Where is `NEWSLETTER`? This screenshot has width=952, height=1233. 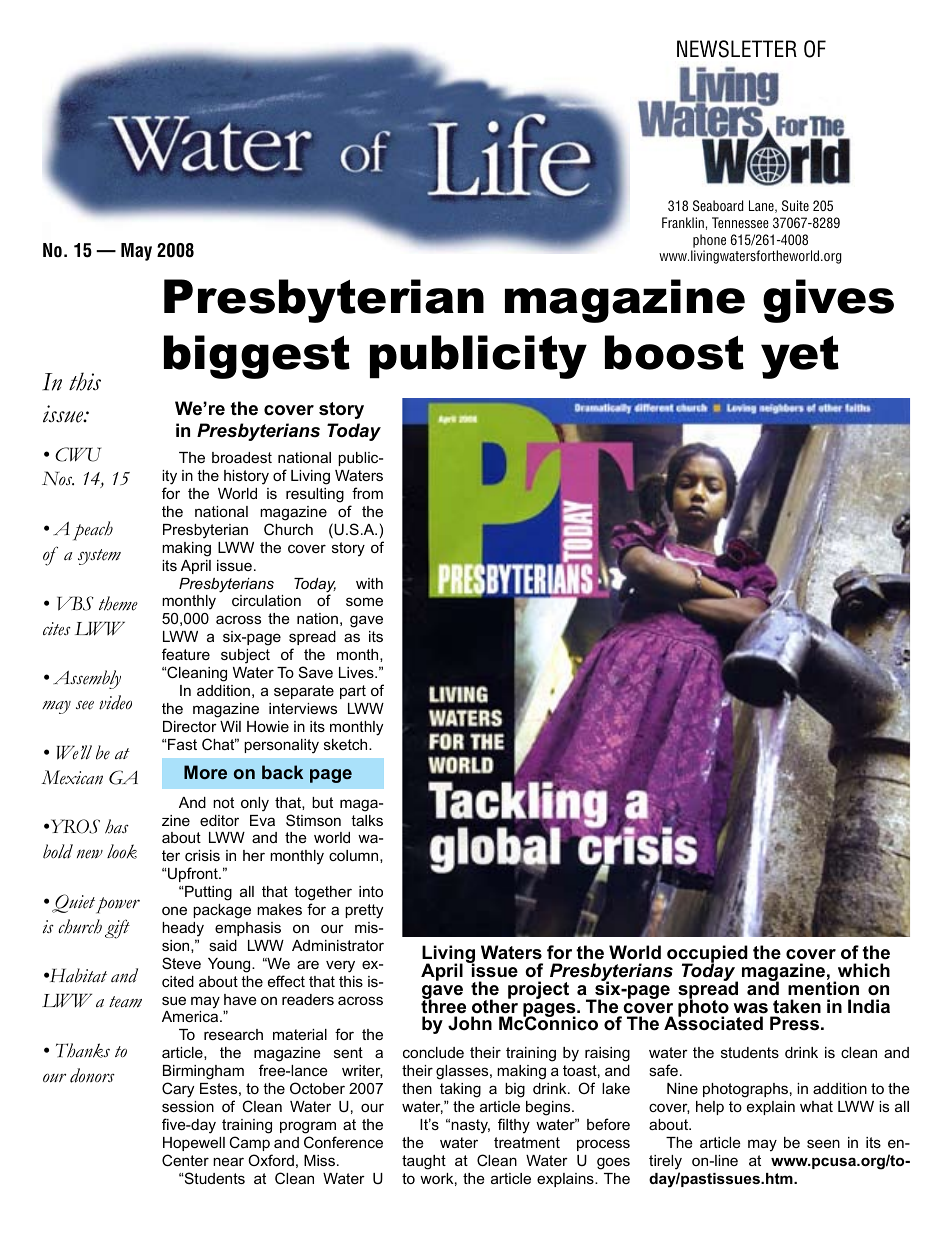 NEWSLETTER is located at coordinates (737, 49).
